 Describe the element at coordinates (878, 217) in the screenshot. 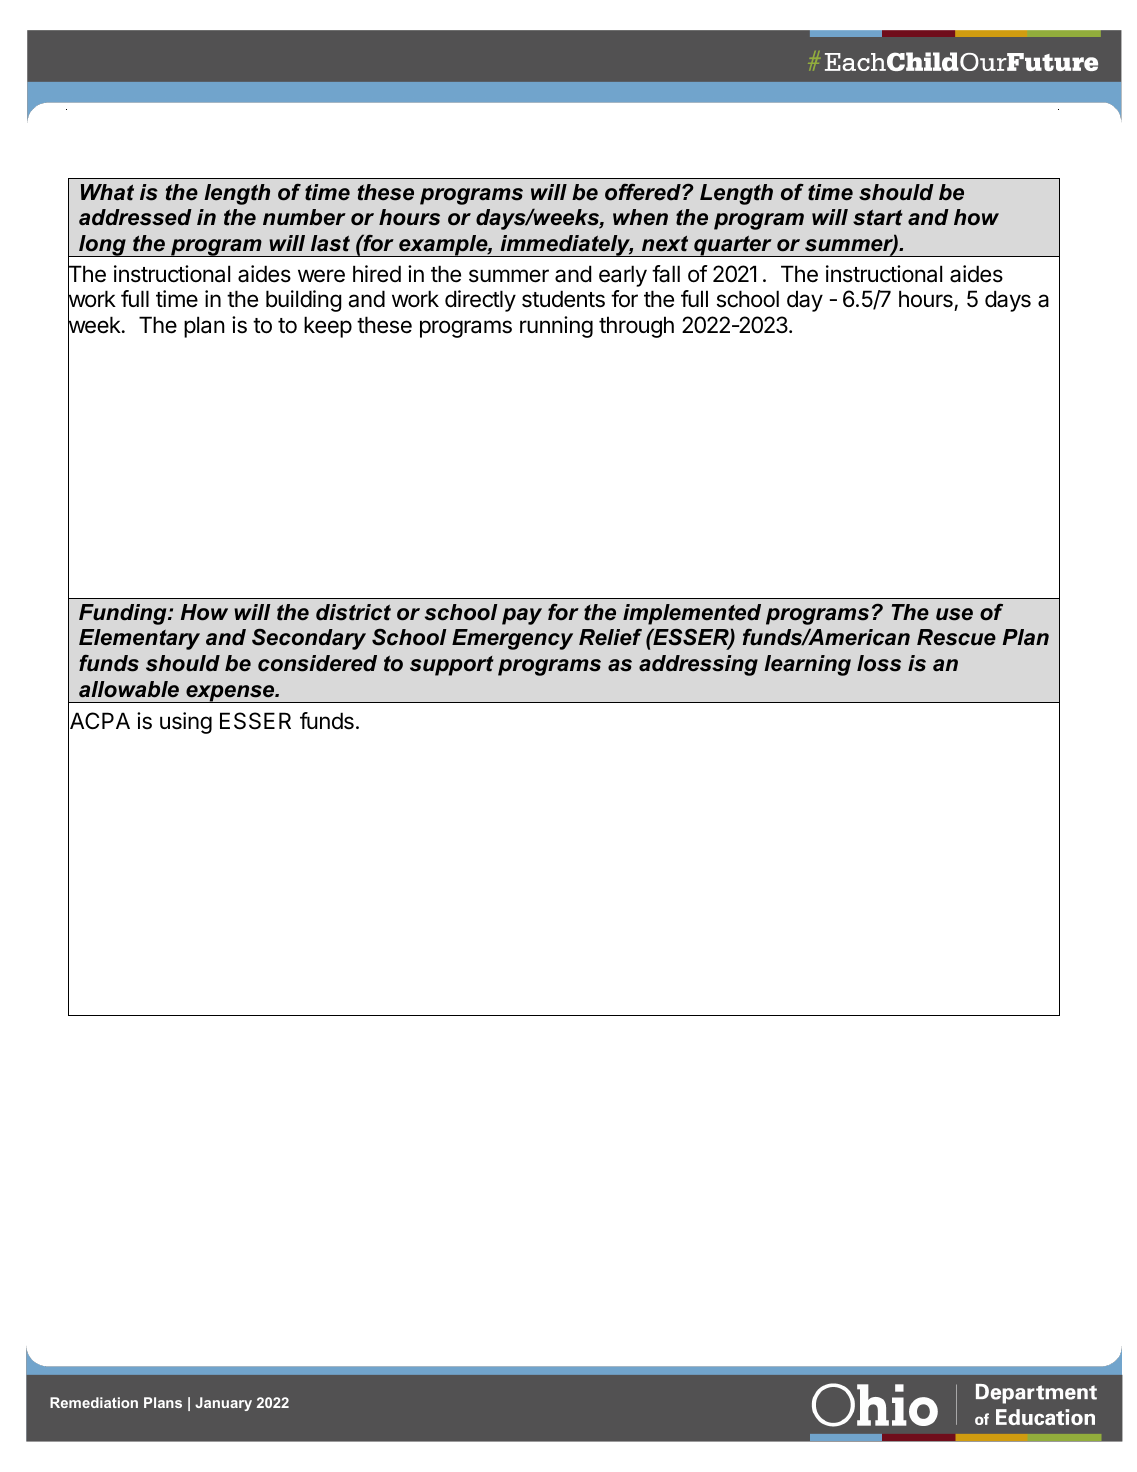

I see `start` at that location.
